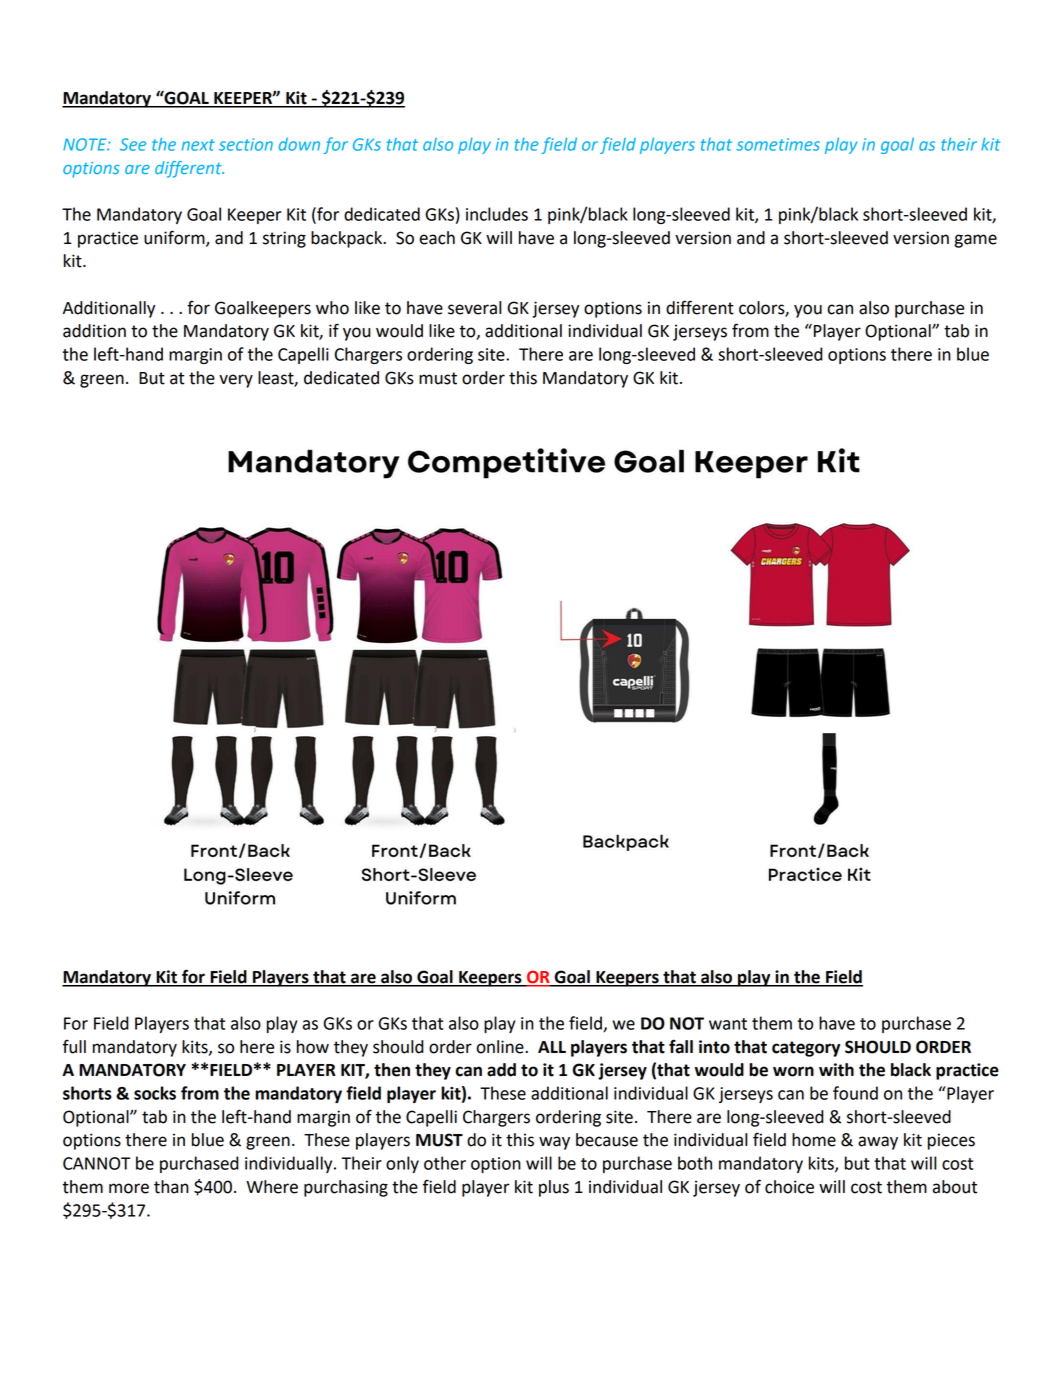  Describe the element at coordinates (198, 145) in the screenshot. I see `next` at that location.
